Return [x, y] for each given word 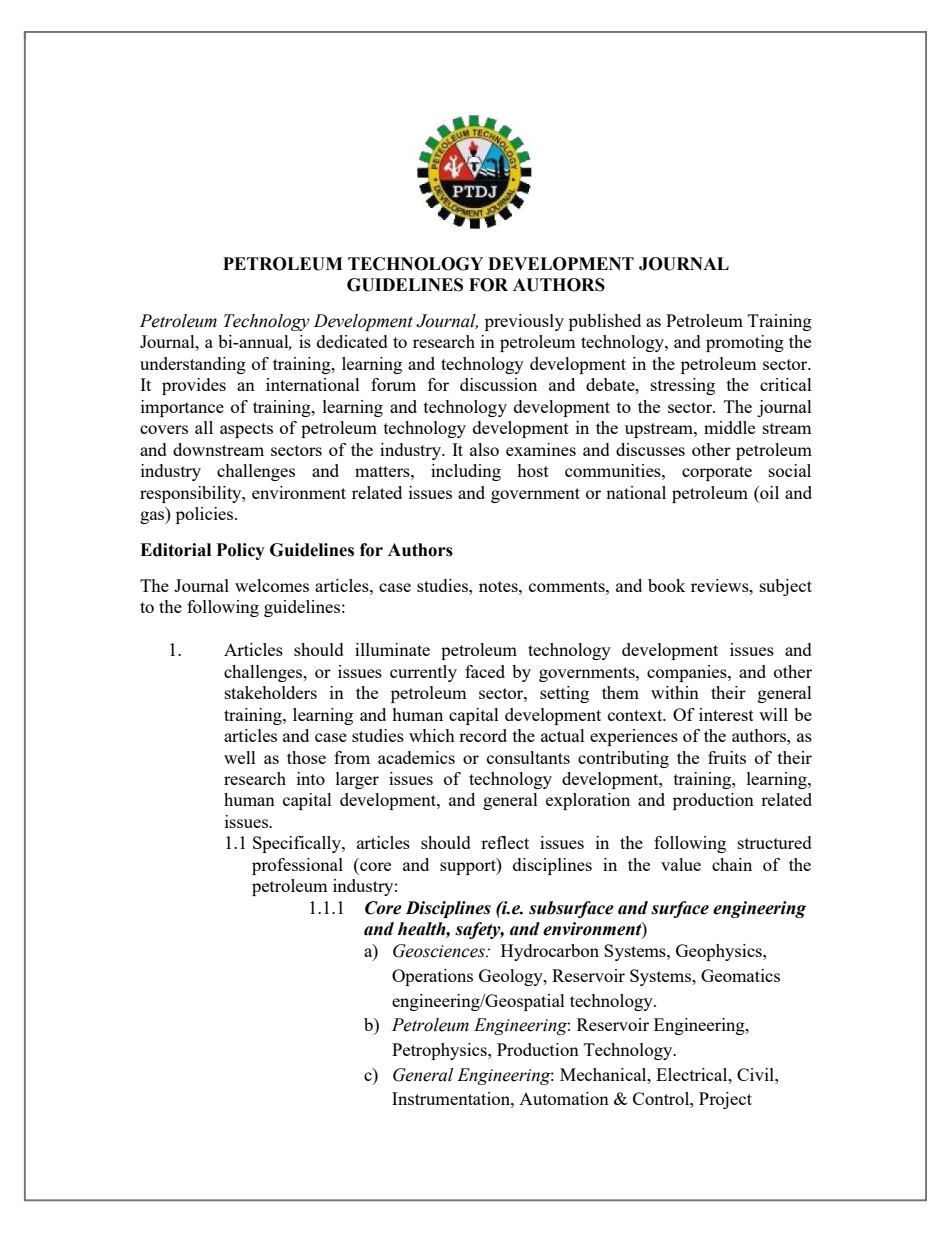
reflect [505, 842]
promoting [745, 343]
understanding [193, 365]
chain [732, 864]
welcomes [272, 585]
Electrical [693, 1074]
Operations [432, 977]
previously [524, 322]
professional [297, 866]
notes [499, 586]
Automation [564, 1098]
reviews [721, 585]
